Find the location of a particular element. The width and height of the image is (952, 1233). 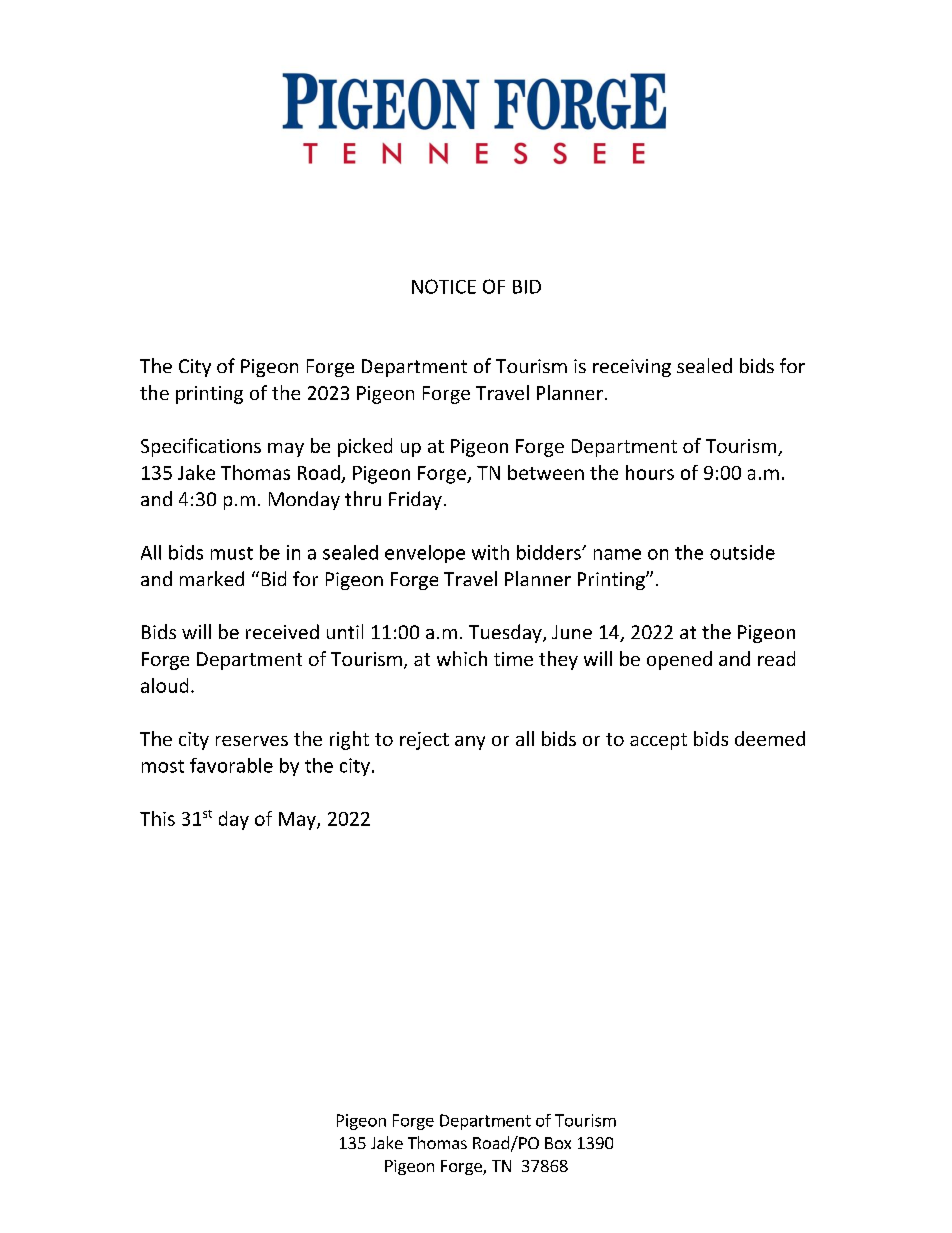

deemed is located at coordinates (770, 738).
